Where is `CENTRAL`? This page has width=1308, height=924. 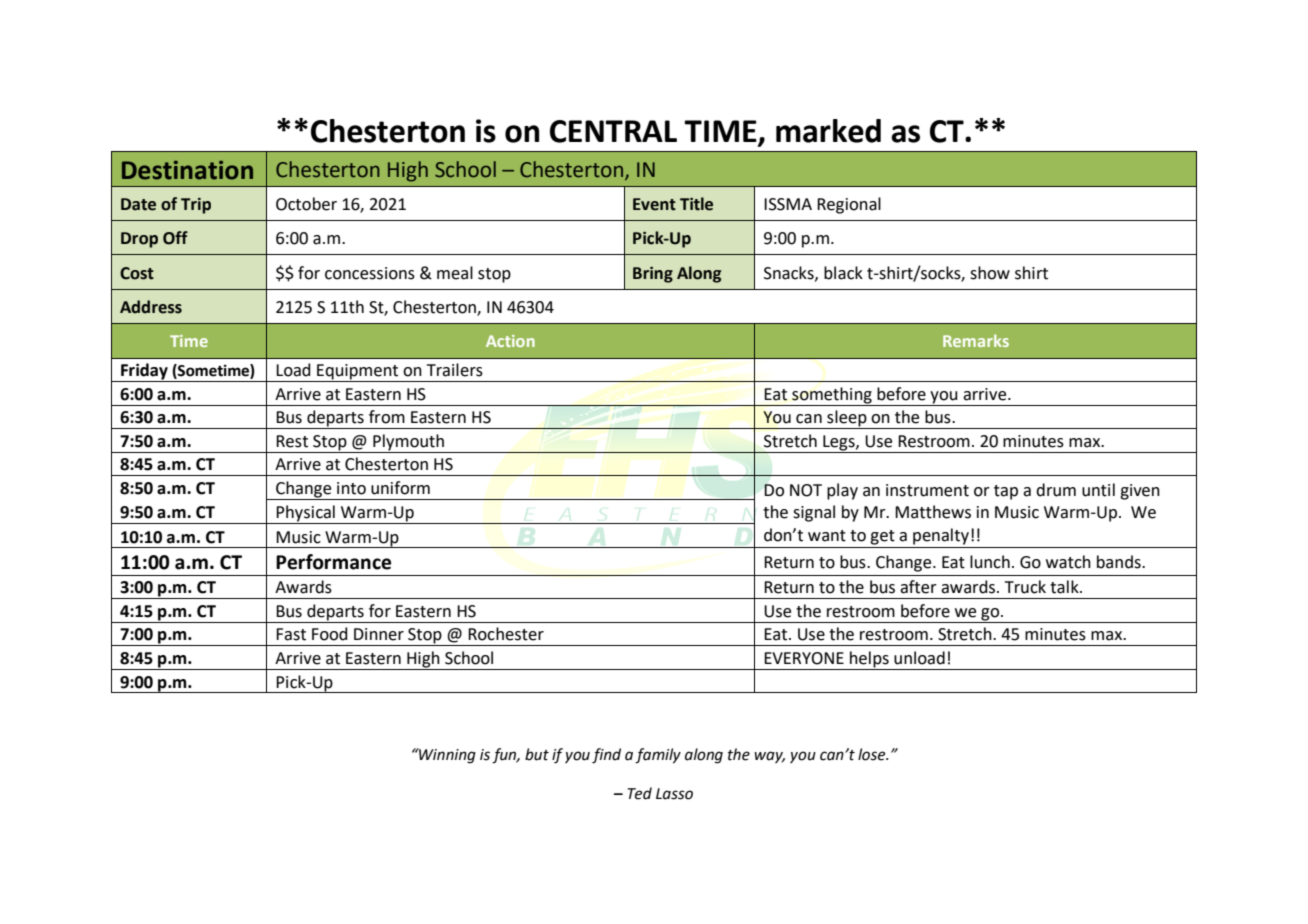 CENTRAL is located at coordinates (613, 131).
